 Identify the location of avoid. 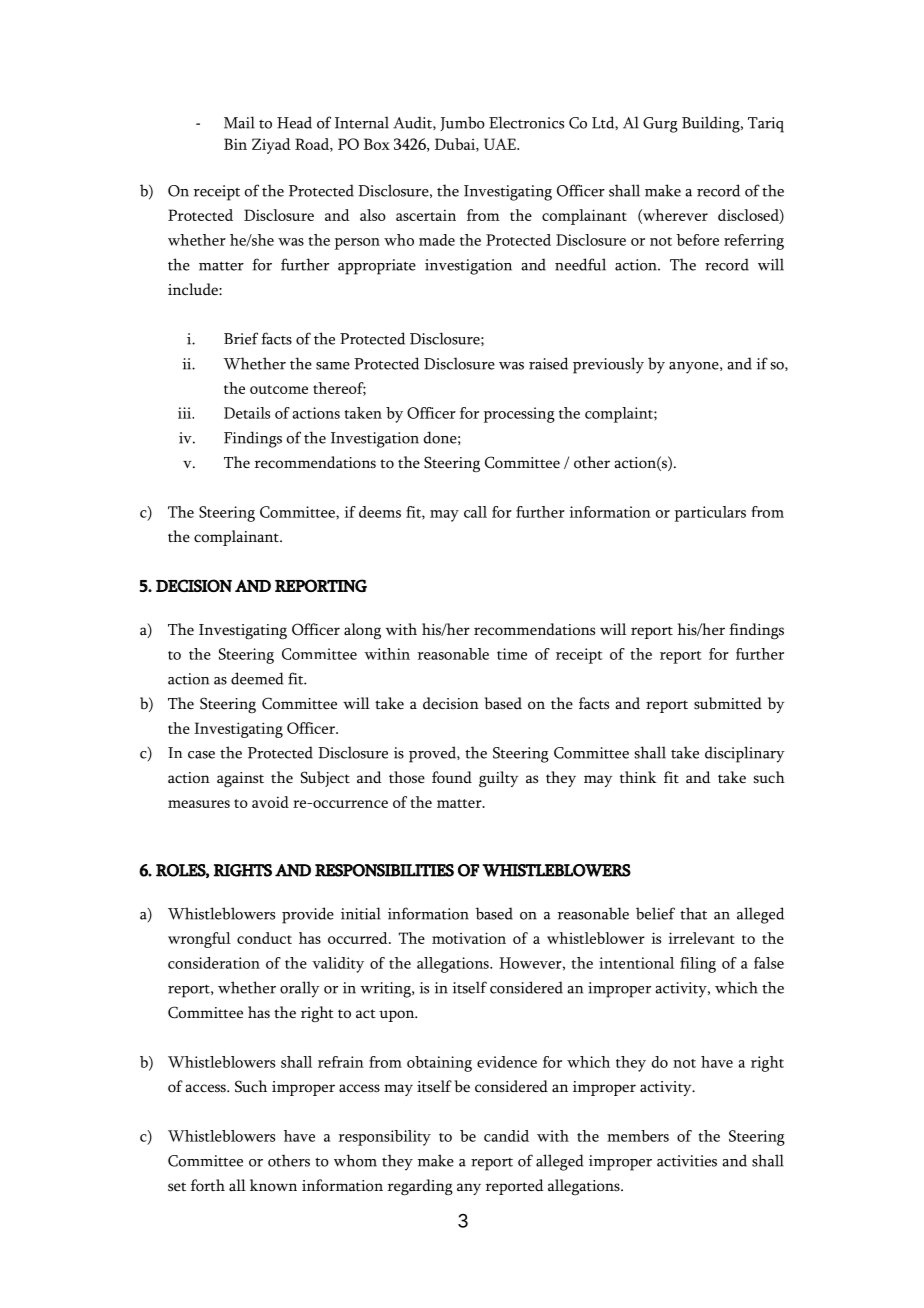
(270, 802).
